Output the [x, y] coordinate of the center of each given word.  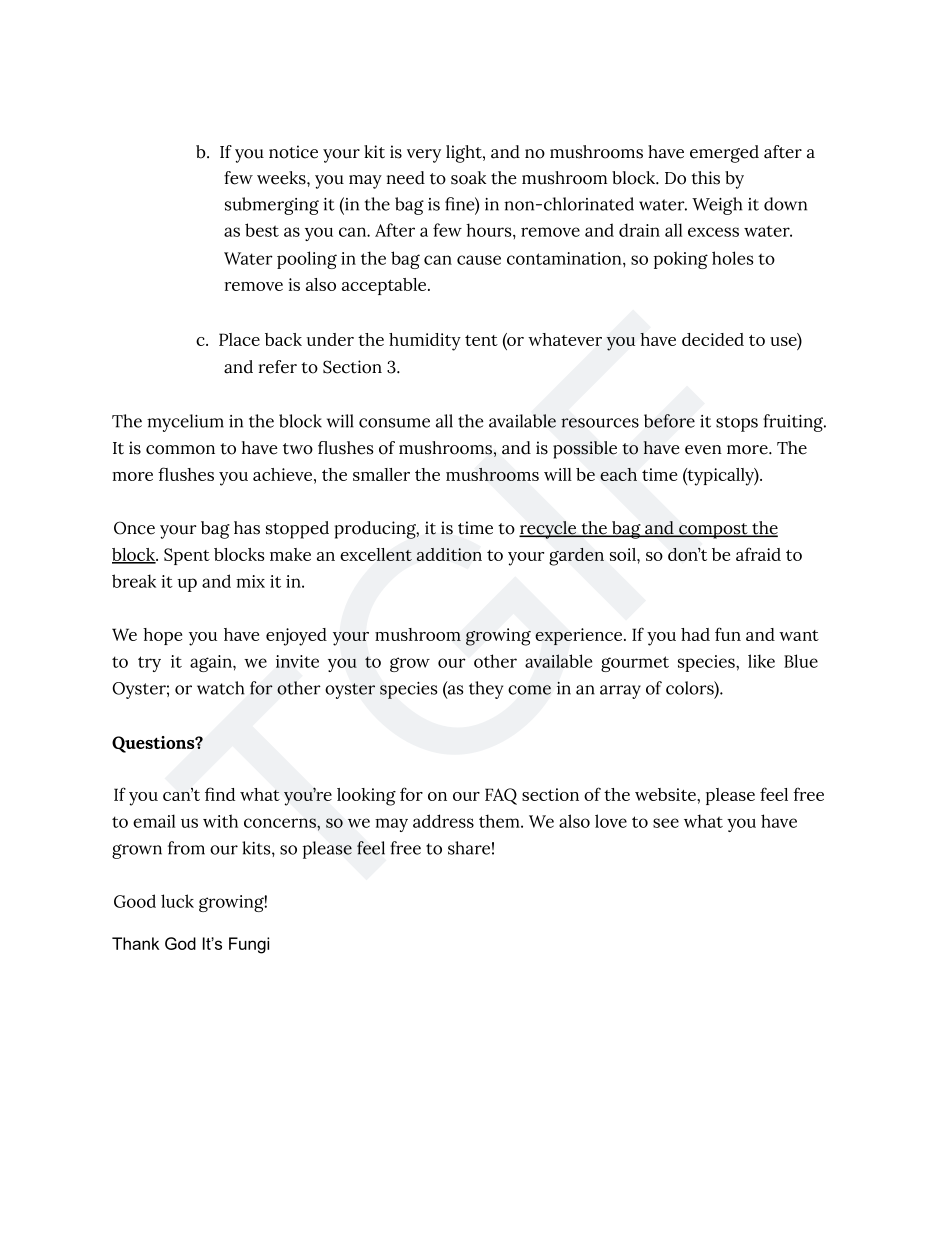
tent [481, 340]
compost [713, 531]
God [180, 943]
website [666, 794]
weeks [282, 178]
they [486, 690]
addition [449, 554]
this [705, 178]
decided [713, 339]
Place [239, 339]
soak [468, 178]
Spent [187, 556]
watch [221, 688]
